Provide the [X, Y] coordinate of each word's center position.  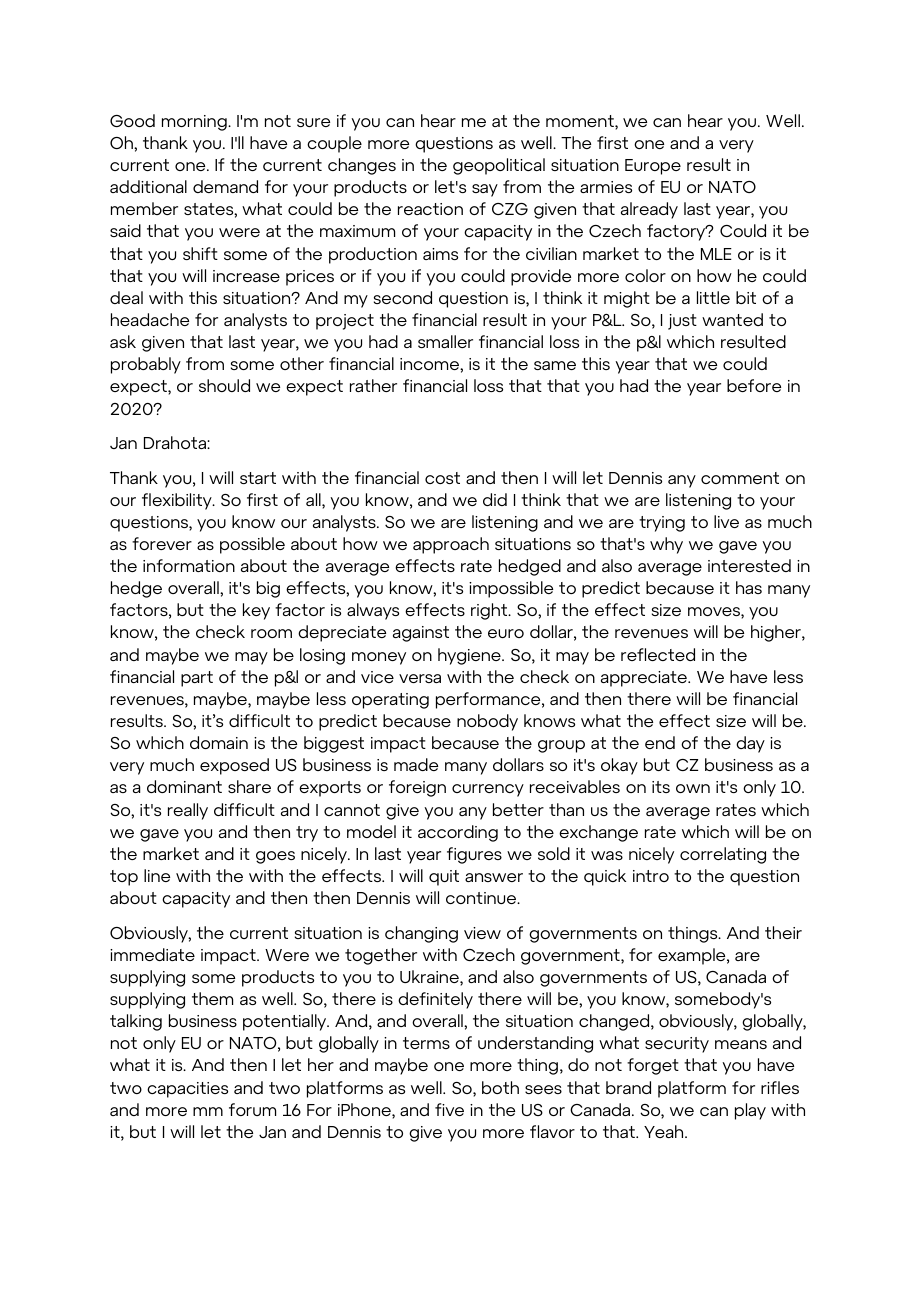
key [256, 611]
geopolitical [499, 166]
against [421, 634]
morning [195, 123]
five [449, 1109]
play [750, 1111]
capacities [187, 1090]
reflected [658, 654]
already [649, 210]
